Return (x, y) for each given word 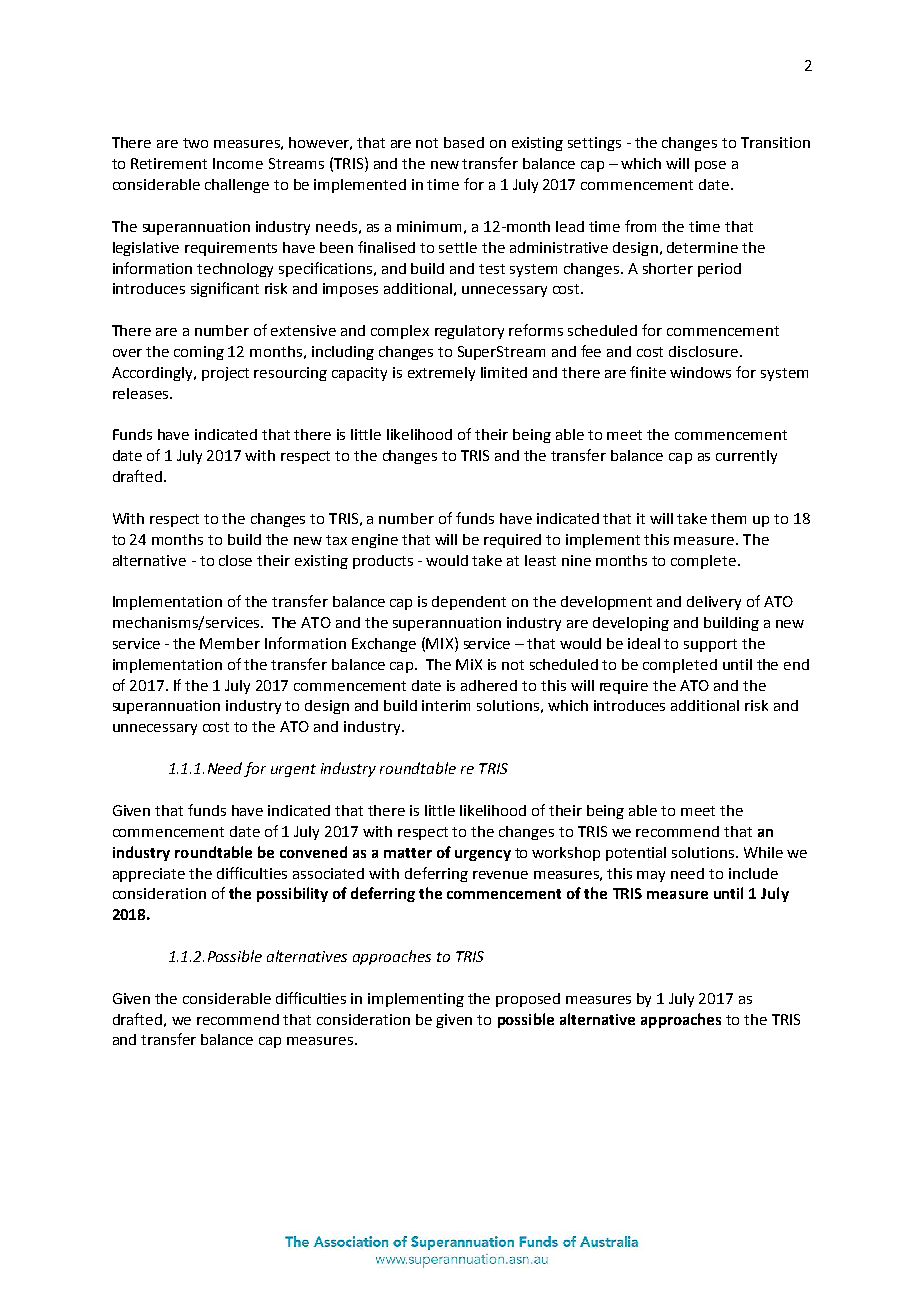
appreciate (149, 875)
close (235, 560)
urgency (483, 855)
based (464, 142)
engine (375, 541)
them (728, 518)
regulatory (469, 332)
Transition (775, 142)
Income (238, 163)
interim (446, 705)
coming (199, 353)
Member (230, 643)
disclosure (705, 351)
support (710, 645)
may (651, 876)
